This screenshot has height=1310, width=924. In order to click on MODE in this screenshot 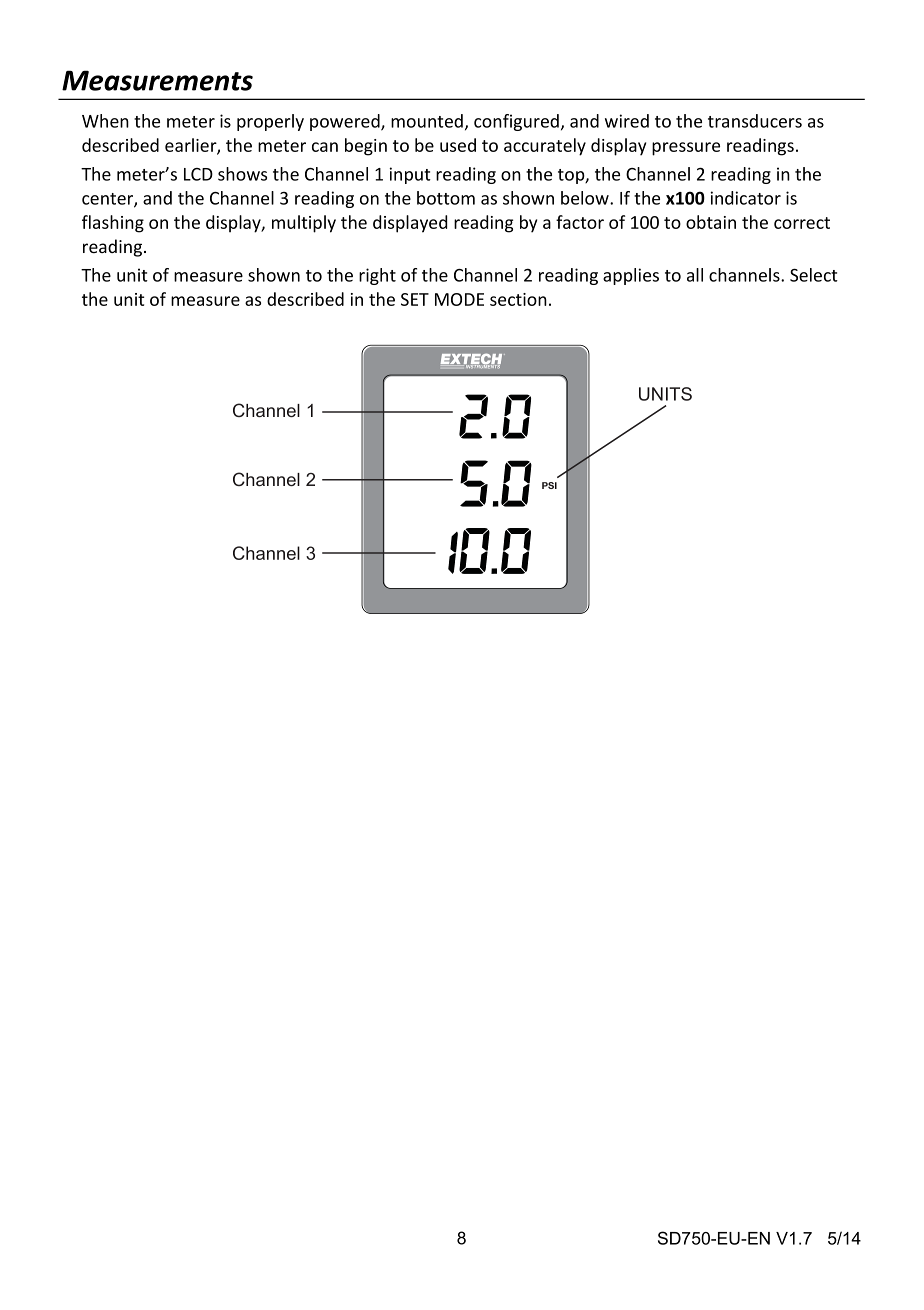, I will do `click(459, 299)`.
